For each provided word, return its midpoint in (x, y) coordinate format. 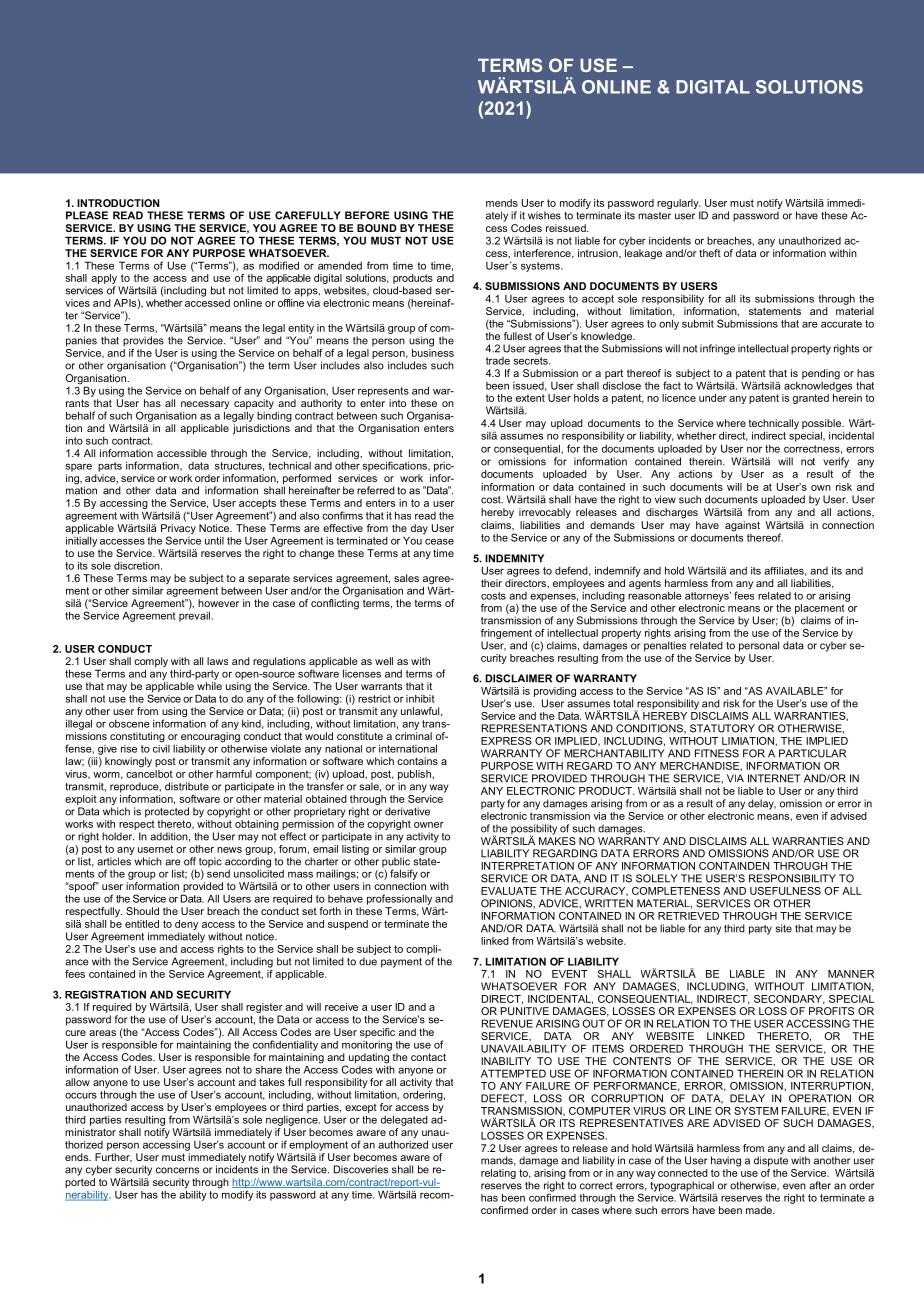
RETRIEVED (688, 916)
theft (710, 253)
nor (754, 450)
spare (78, 467)
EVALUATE (509, 891)
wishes (544, 215)
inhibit (420, 699)
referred (376, 490)
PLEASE (87, 215)
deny (186, 925)
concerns (177, 1170)
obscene (129, 724)
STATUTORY (722, 728)
